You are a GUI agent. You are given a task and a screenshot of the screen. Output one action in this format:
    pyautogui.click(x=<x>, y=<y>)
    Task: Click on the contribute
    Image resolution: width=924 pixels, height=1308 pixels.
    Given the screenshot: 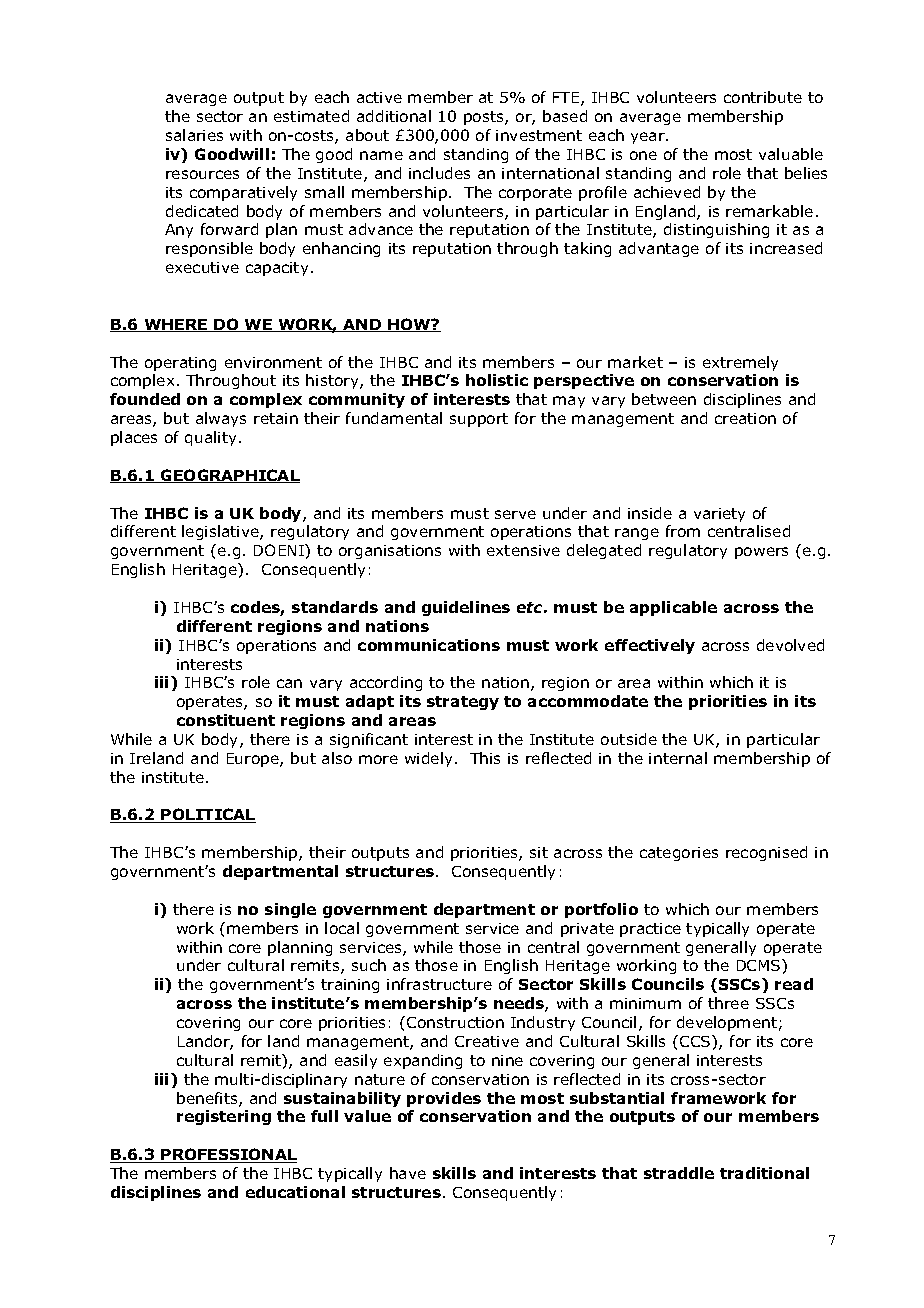 What is the action you would take?
    pyautogui.click(x=763, y=97)
